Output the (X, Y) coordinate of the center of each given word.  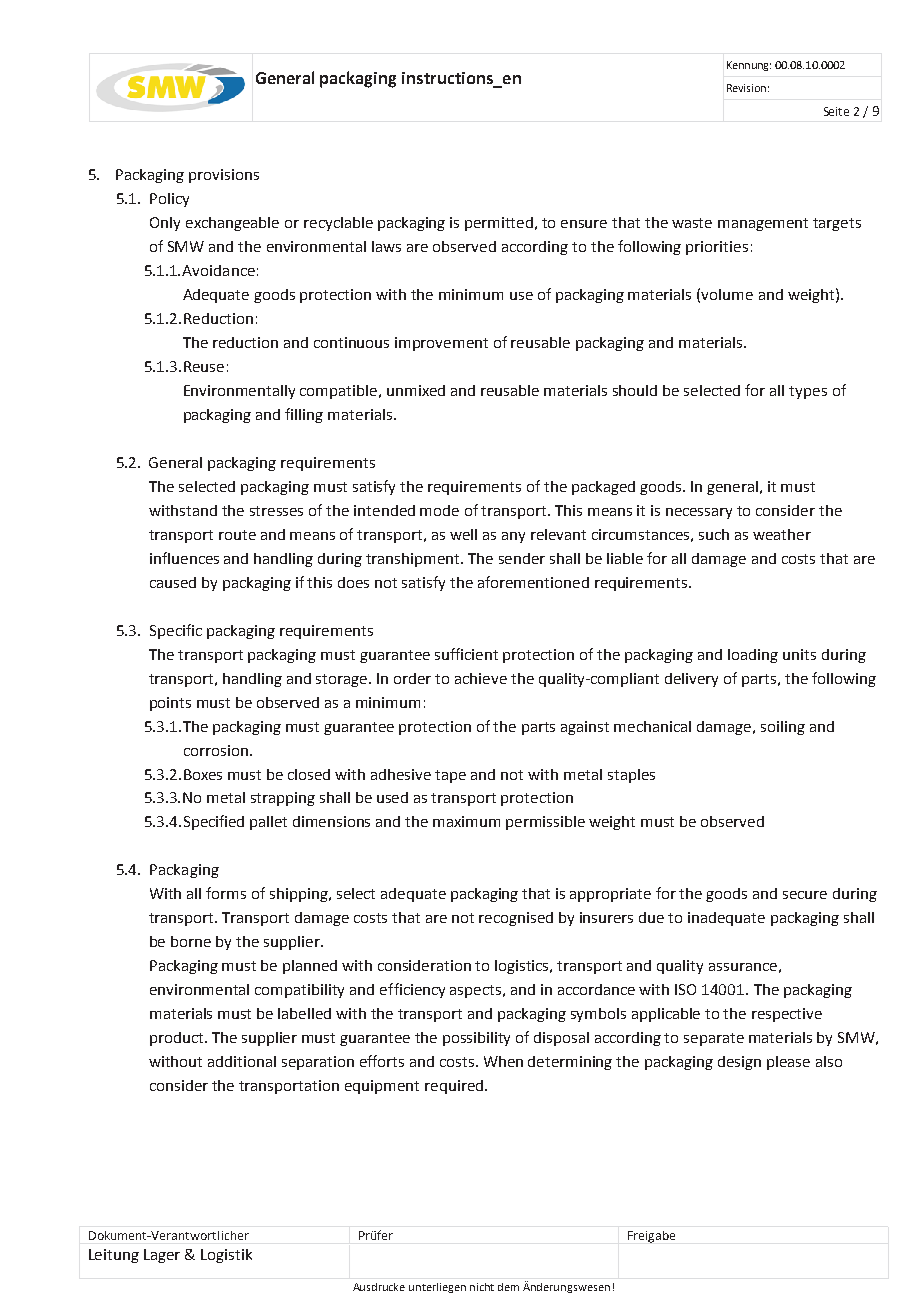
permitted (500, 224)
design (739, 1063)
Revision (746, 88)
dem (508, 1287)
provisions (224, 176)
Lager (162, 1256)
